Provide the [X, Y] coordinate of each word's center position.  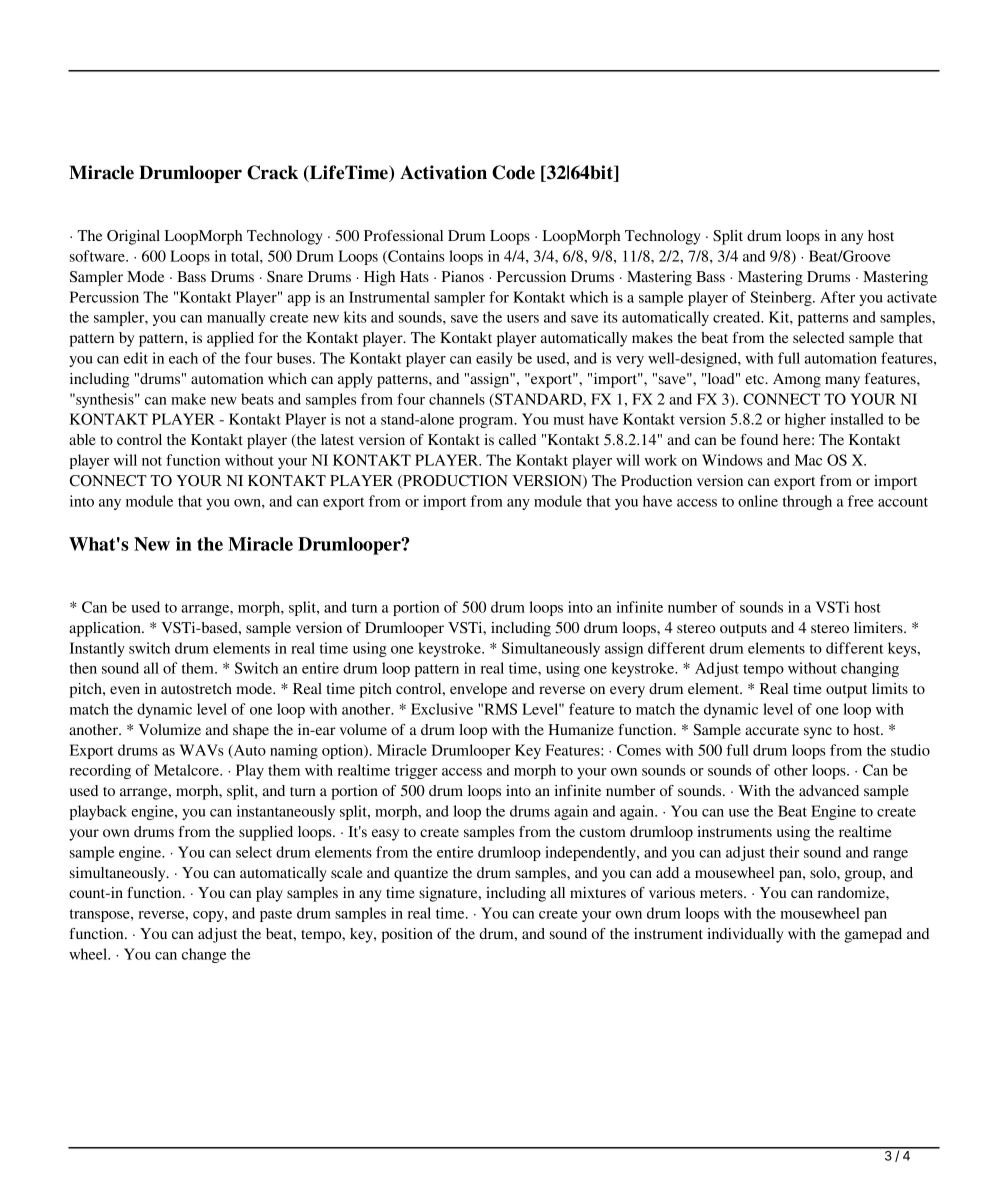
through [807, 502]
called [517, 439]
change [204, 955]
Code [513, 172]
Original [133, 237]
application [106, 629]
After [837, 297]
